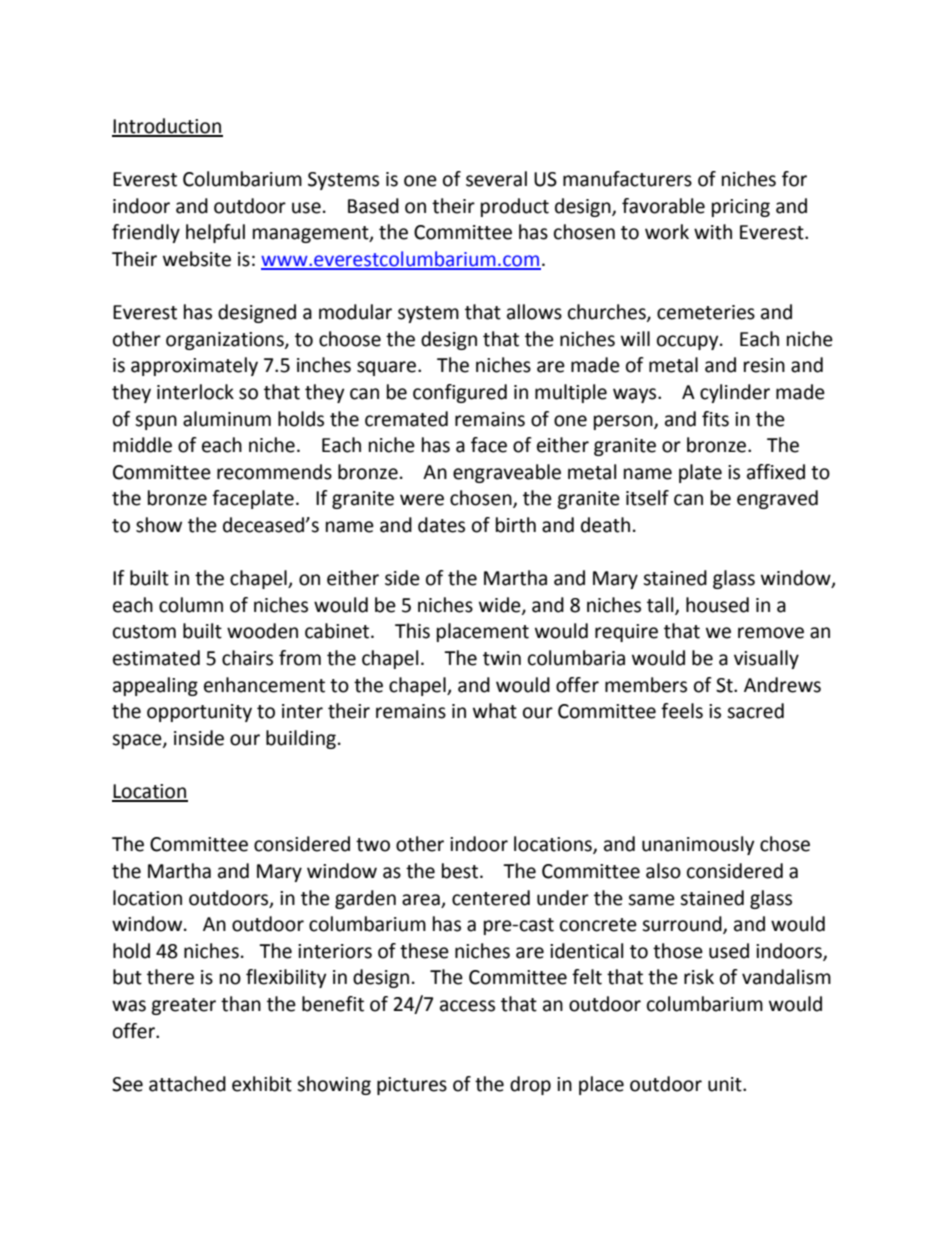  What do you see at coordinates (187, 1084) in the page?
I see `attached` at bounding box center [187, 1084].
